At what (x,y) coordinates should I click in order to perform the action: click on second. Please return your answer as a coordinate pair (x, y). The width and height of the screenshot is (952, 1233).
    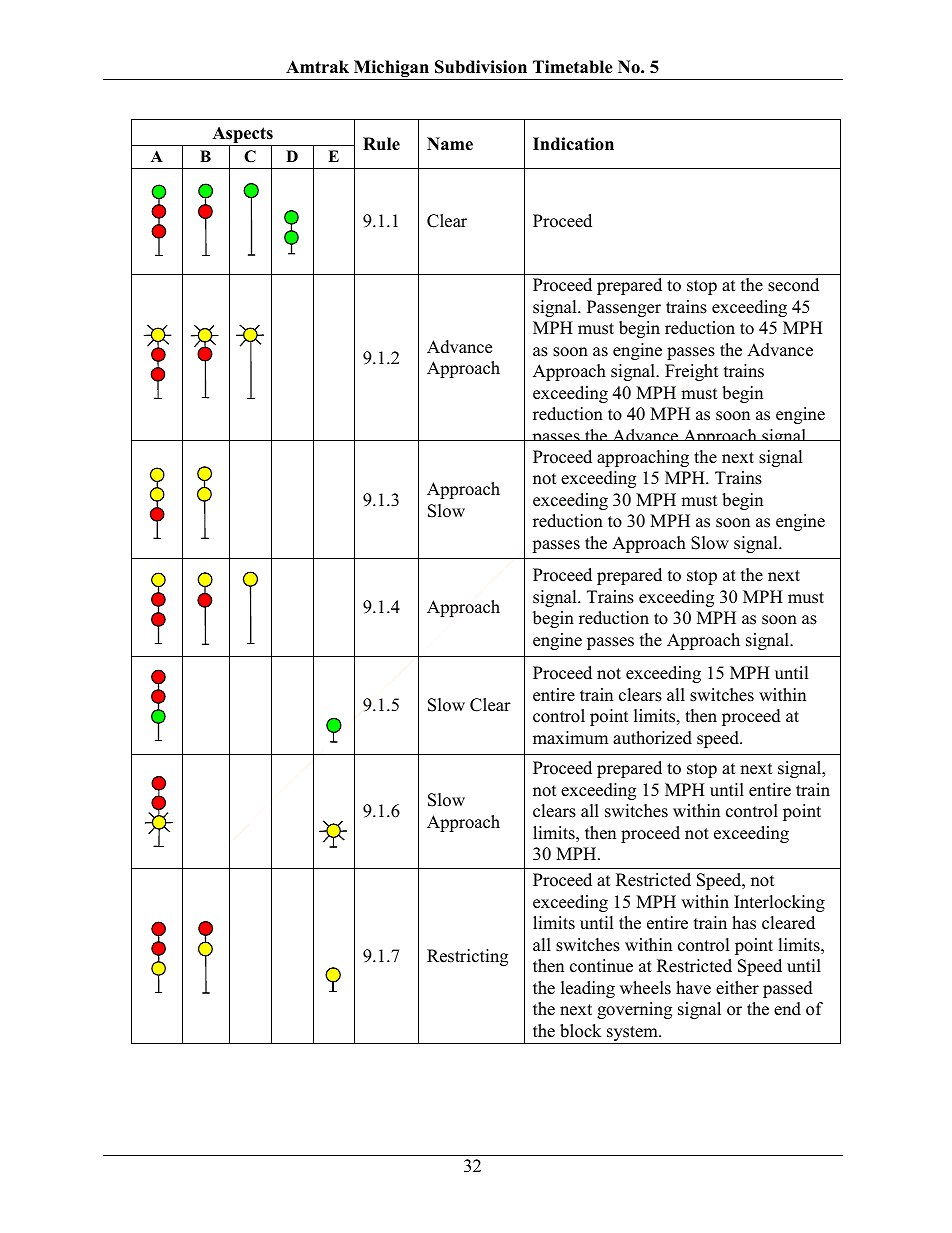
    Looking at the image, I should click on (793, 285).
